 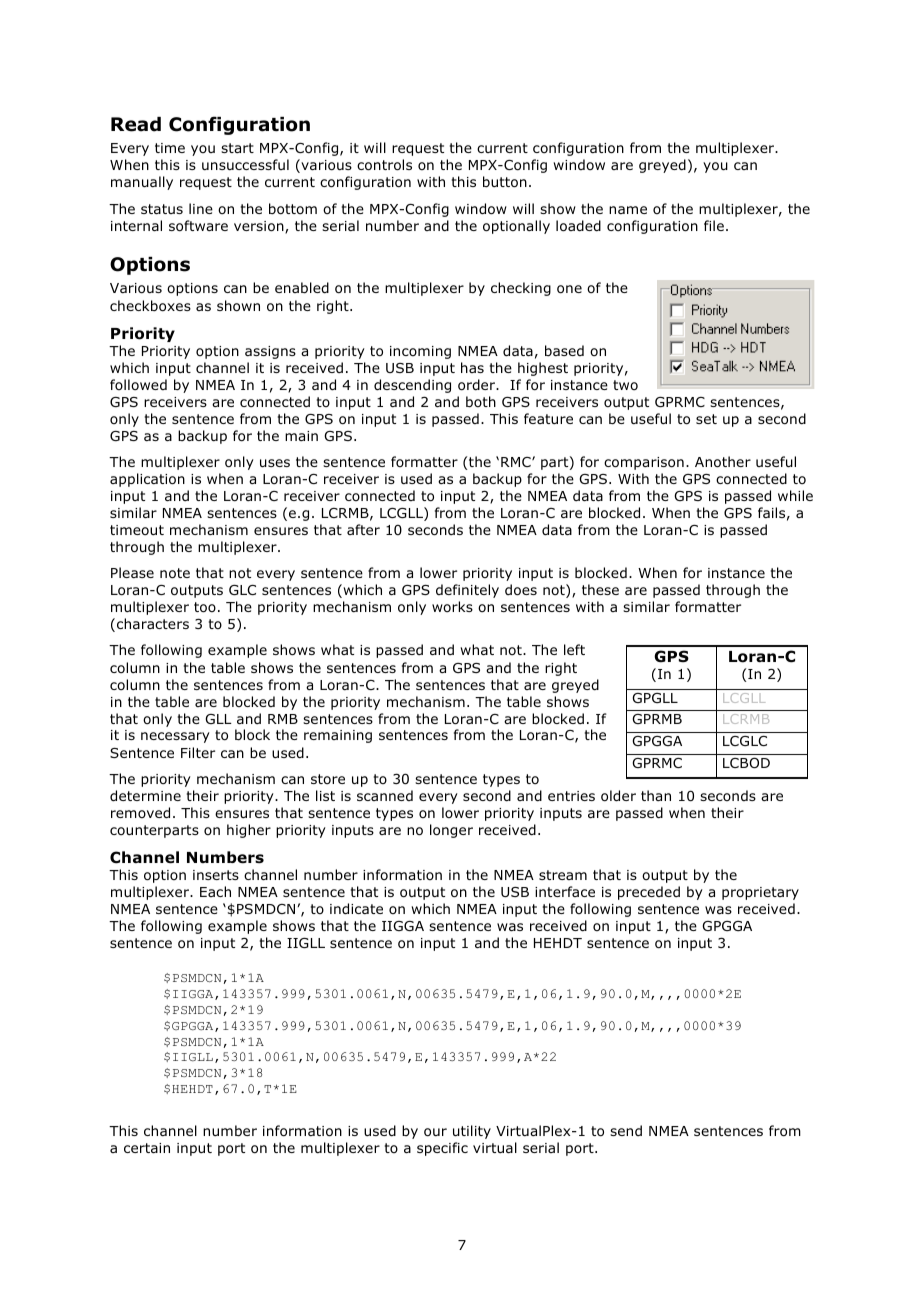 What do you see at coordinates (714, 225) in the page?
I see `file` at bounding box center [714, 225].
